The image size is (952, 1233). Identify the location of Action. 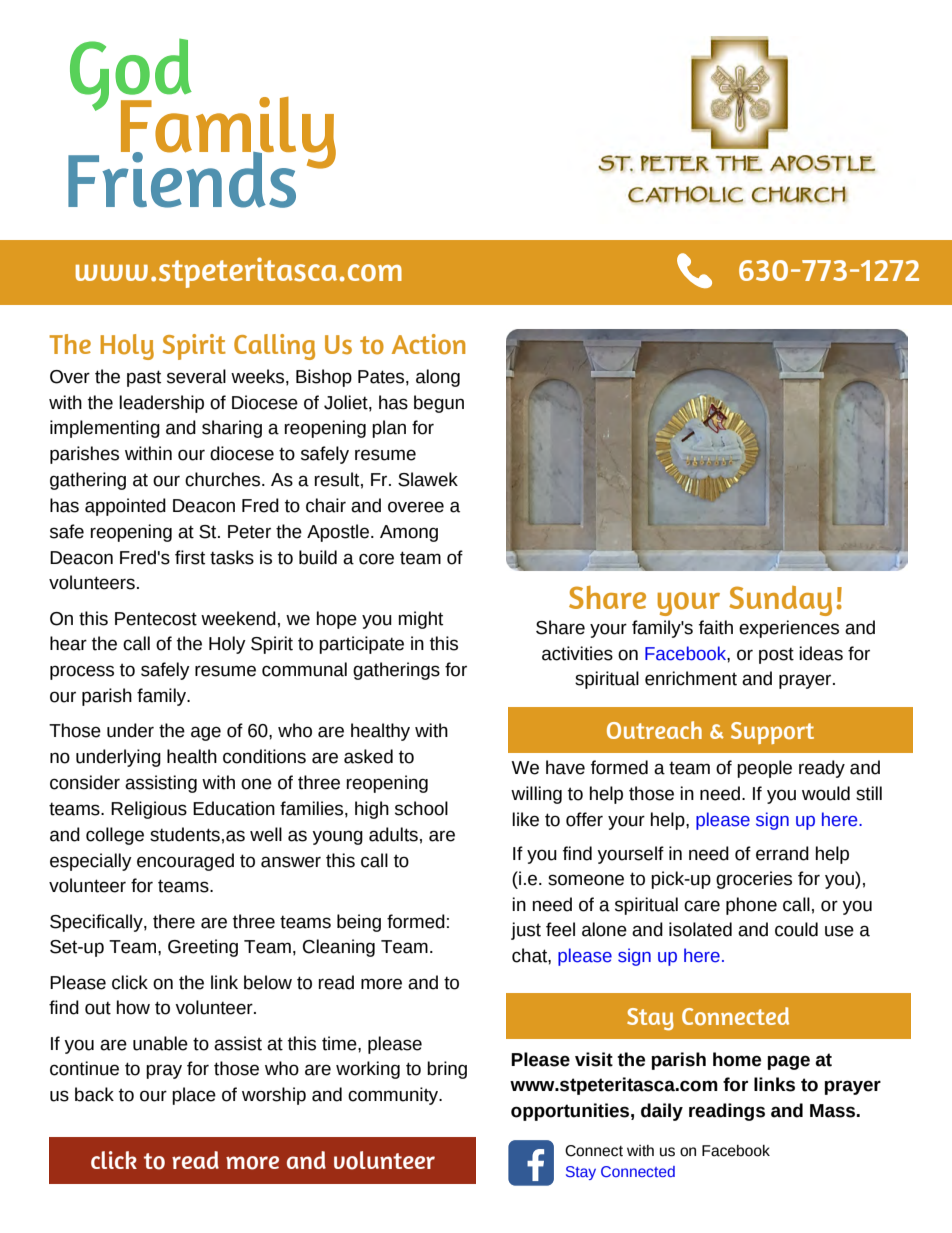
(428, 344).
